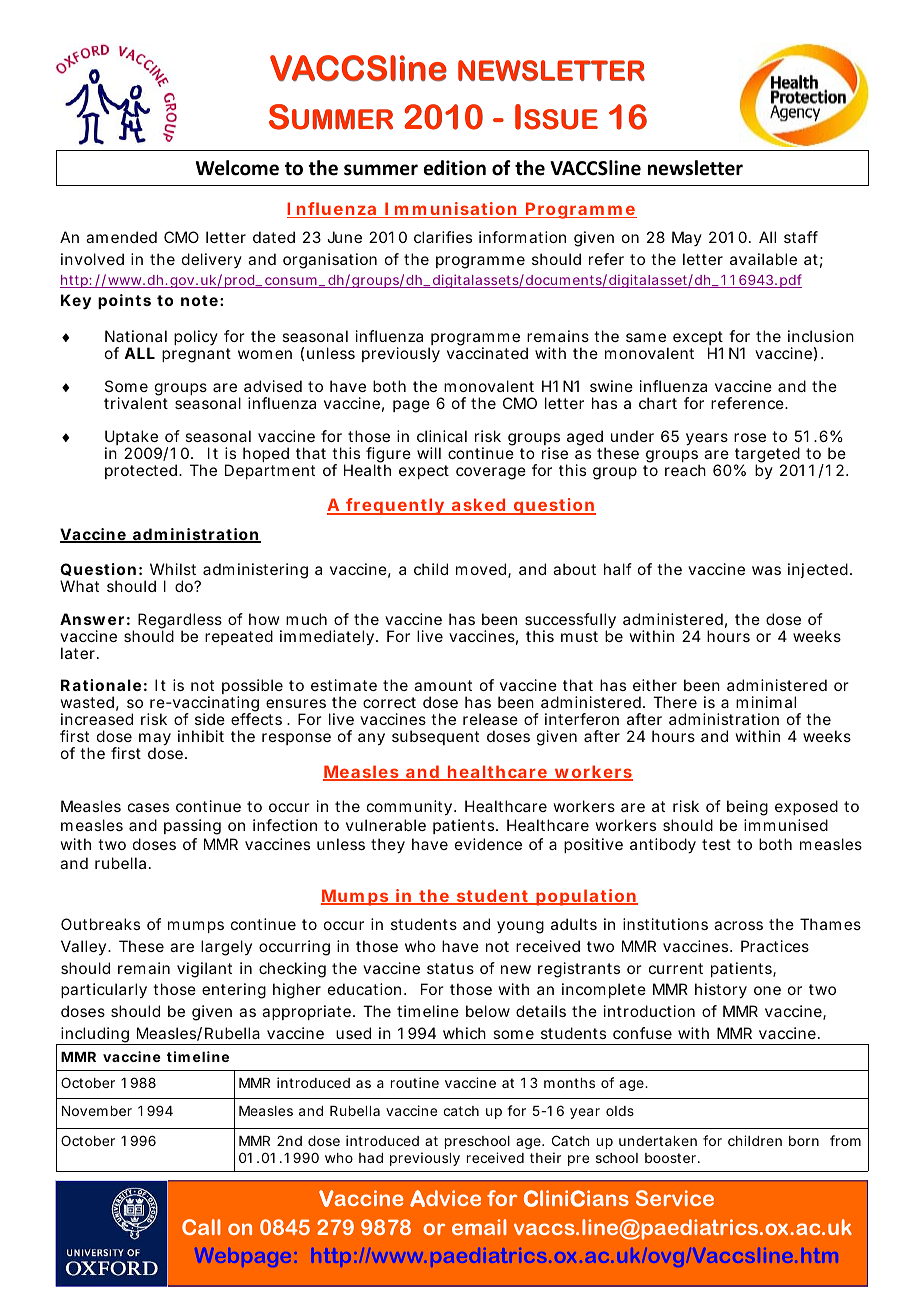 This page has width=924, height=1308. I want to click on Welcome, so click(237, 168).
